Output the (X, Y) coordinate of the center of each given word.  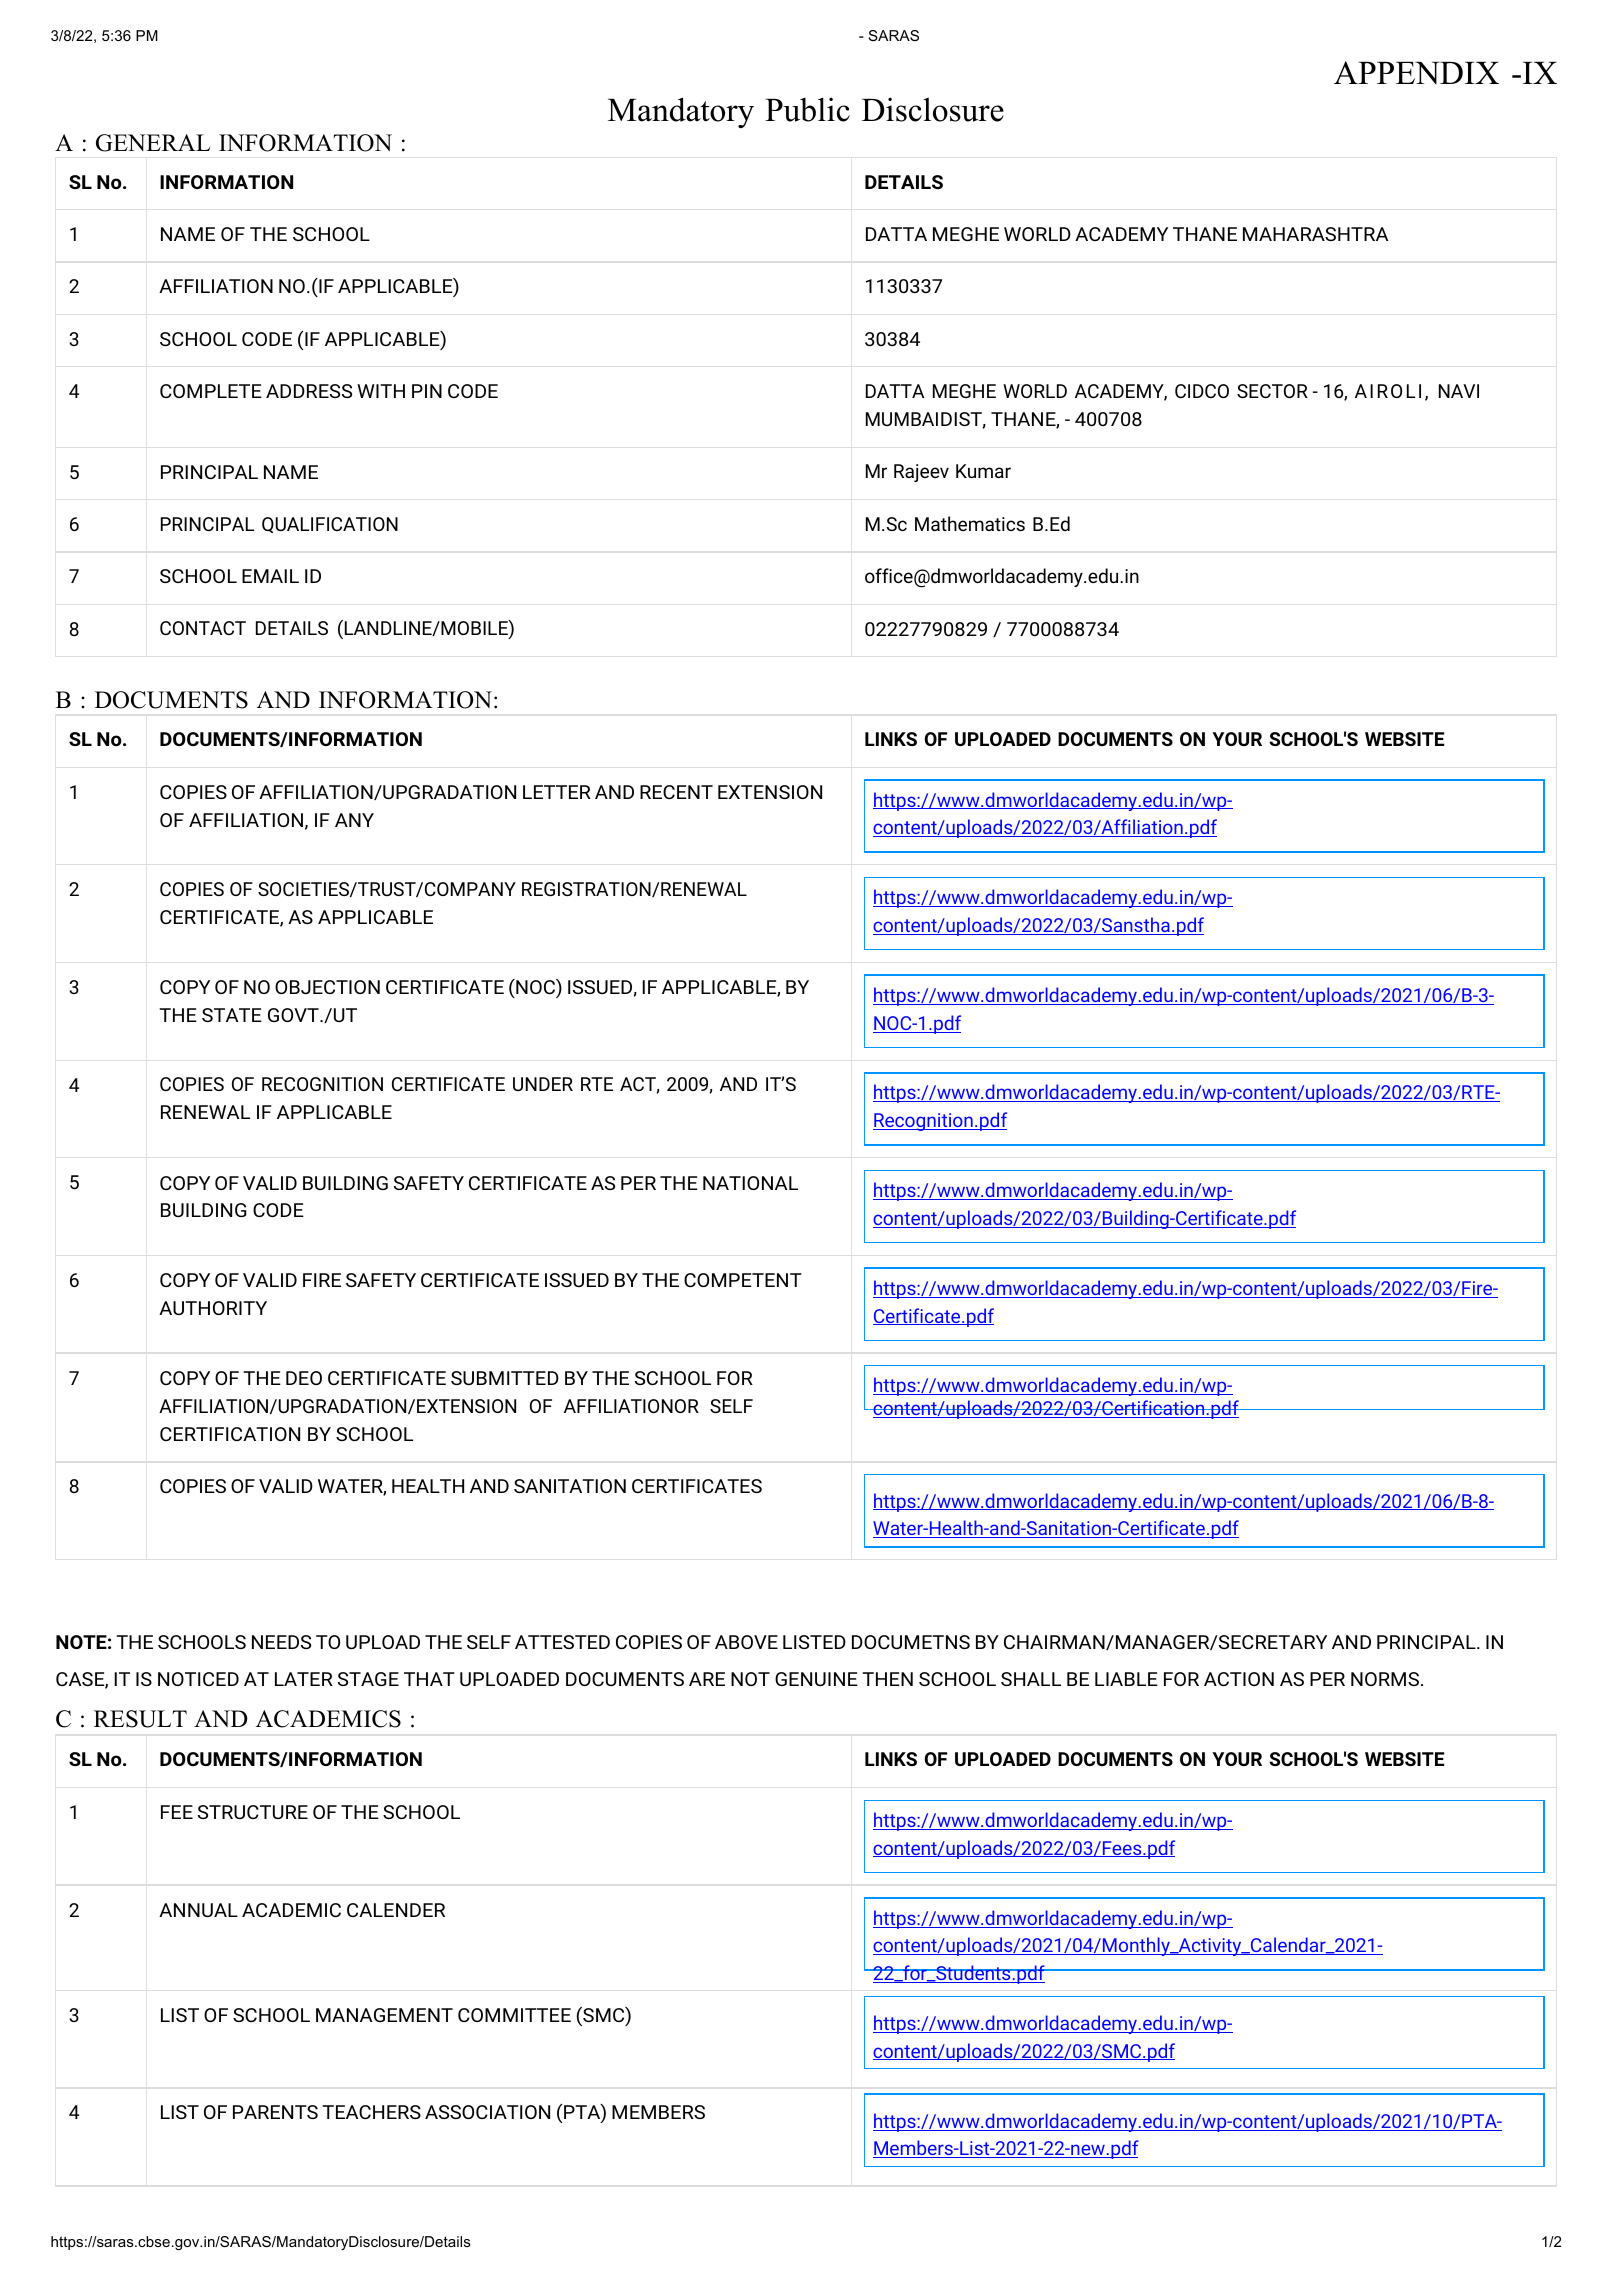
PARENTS (275, 2112)
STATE (232, 1015)
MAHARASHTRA (1315, 234)
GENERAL (153, 143)
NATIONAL (750, 1183)
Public (807, 109)
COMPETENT (743, 1280)
